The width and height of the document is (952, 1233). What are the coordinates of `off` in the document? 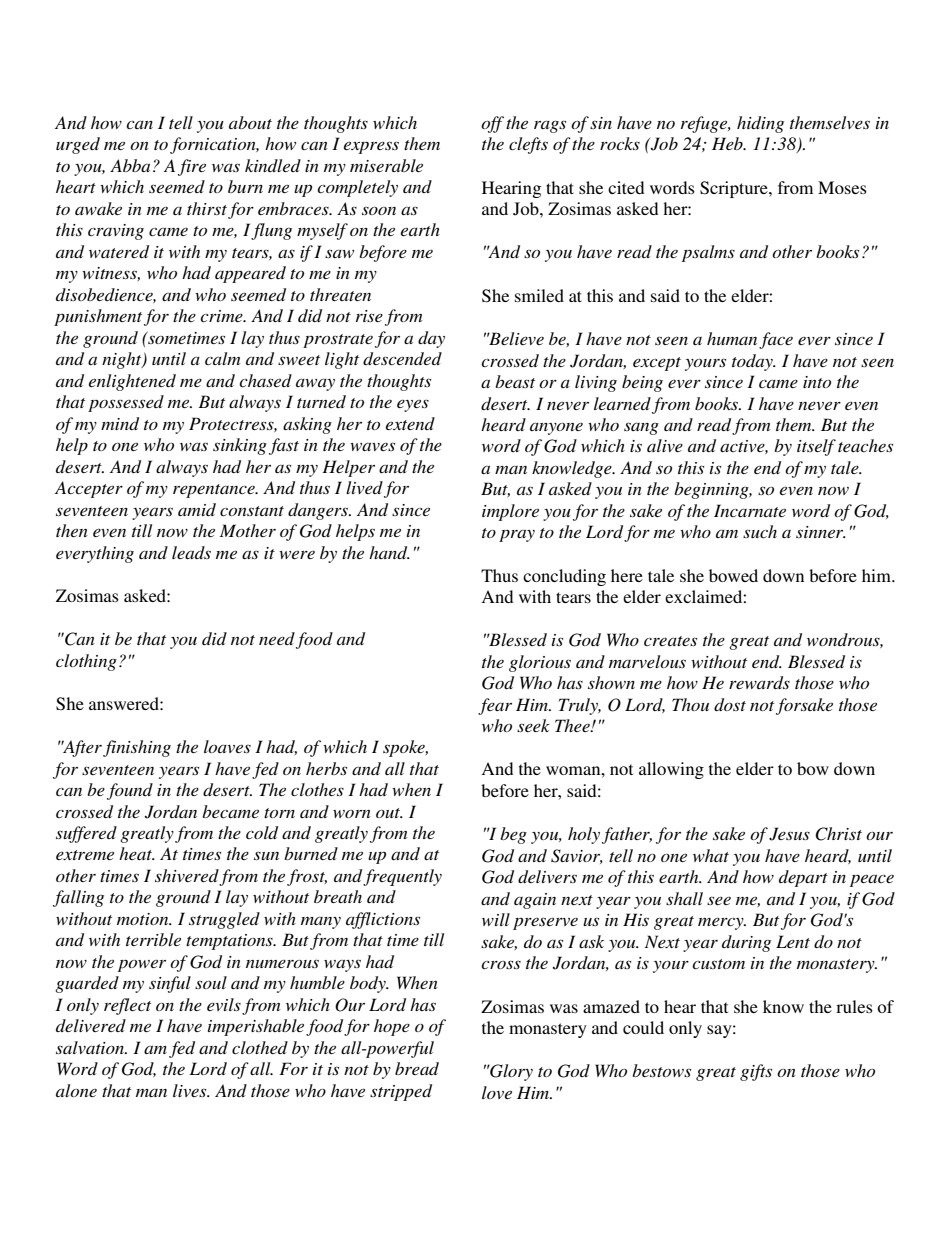 It's located at (492, 124).
